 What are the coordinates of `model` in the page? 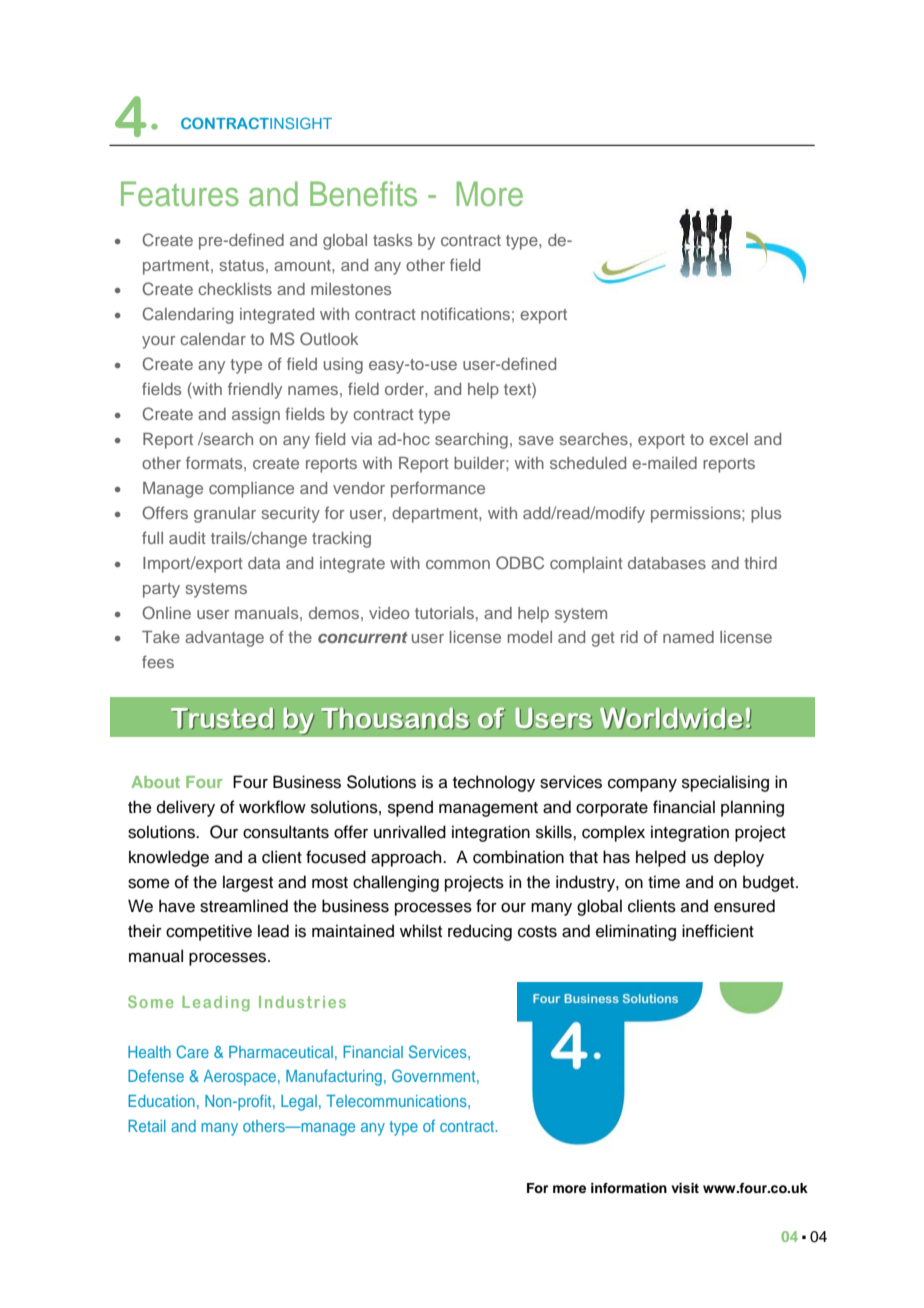 It's located at (530, 637).
